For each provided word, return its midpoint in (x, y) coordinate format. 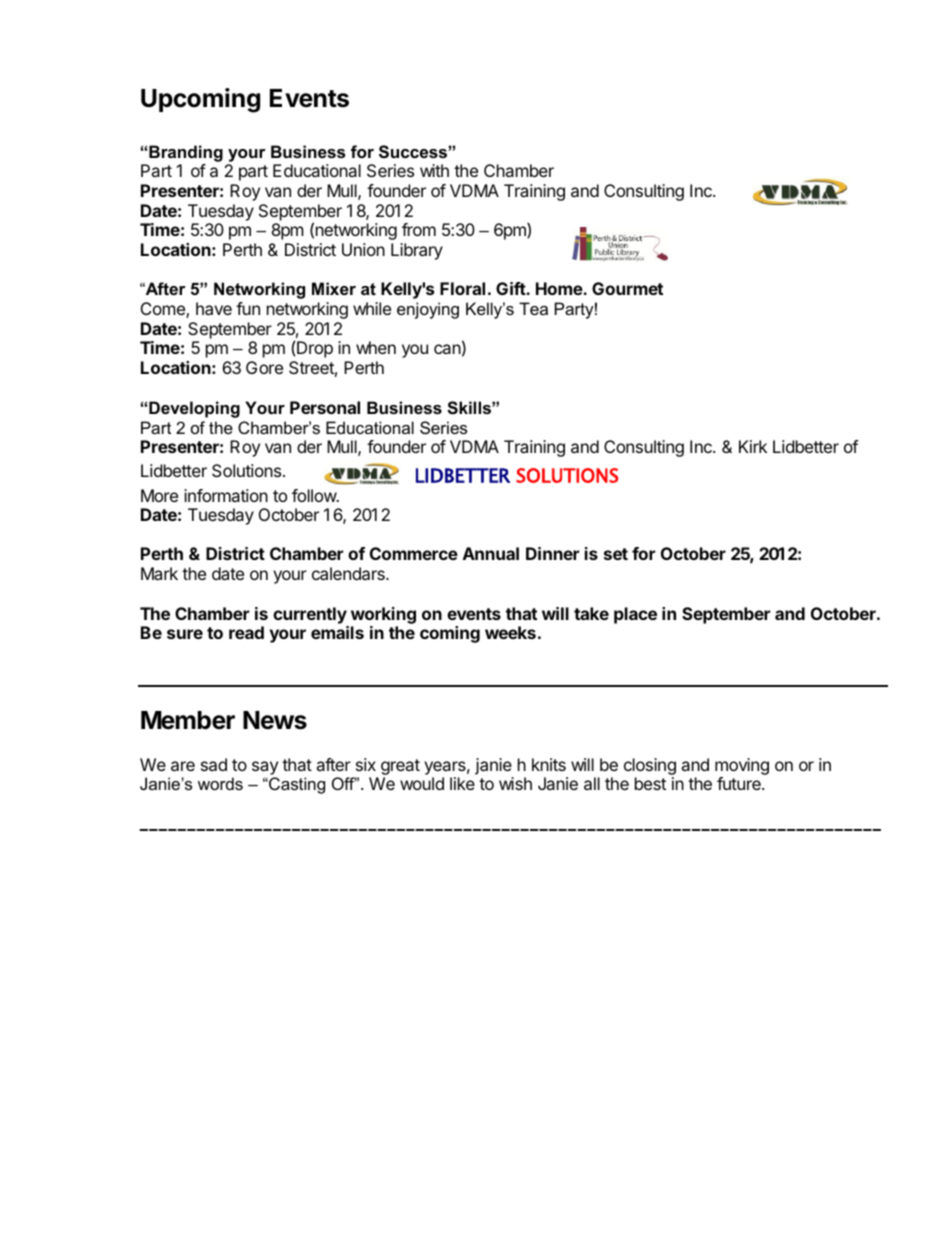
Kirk (753, 446)
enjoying (428, 310)
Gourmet (627, 288)
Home (560, 288)
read (246, 632)
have (214, 308)
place (635, 615)
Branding (186, 153)
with (434, 170)
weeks (510, 632)
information (226, 495)
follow (315, 495)
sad (214, 764)
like (462, 783)
